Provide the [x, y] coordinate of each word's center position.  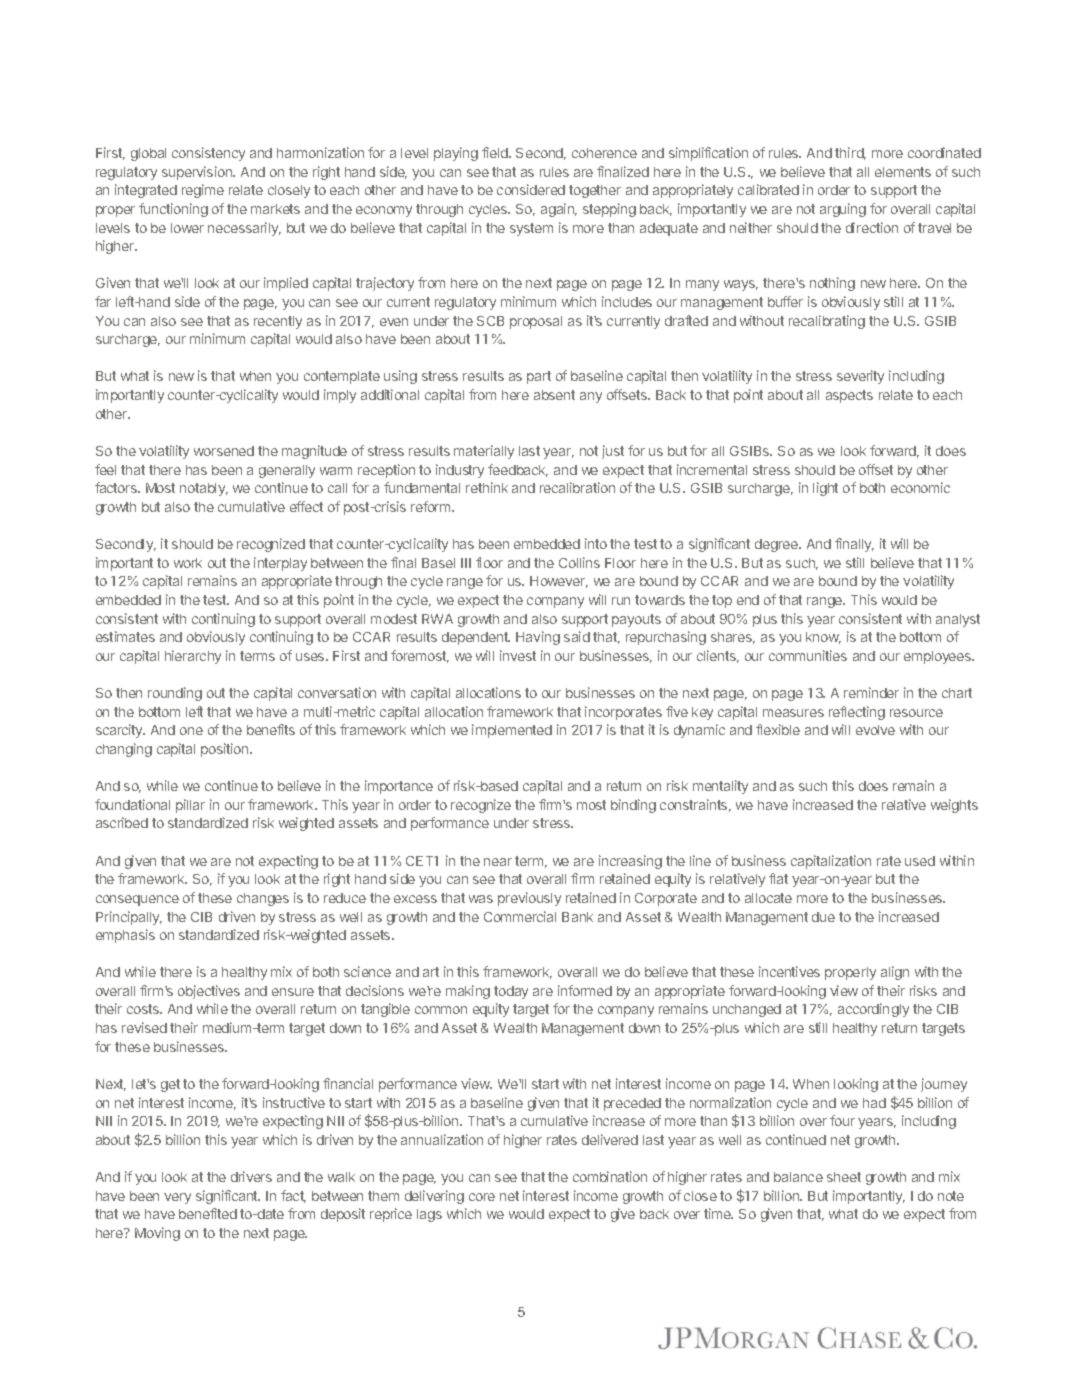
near [498, 862]
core [482, 1197]
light [825, 489]
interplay [280, 564]
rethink [487, 487]
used [920, 861]
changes [263, 899]
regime [203, 191]
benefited [208, 1213]
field [496, 152]
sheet [844, 1177]
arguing [843, 210]
